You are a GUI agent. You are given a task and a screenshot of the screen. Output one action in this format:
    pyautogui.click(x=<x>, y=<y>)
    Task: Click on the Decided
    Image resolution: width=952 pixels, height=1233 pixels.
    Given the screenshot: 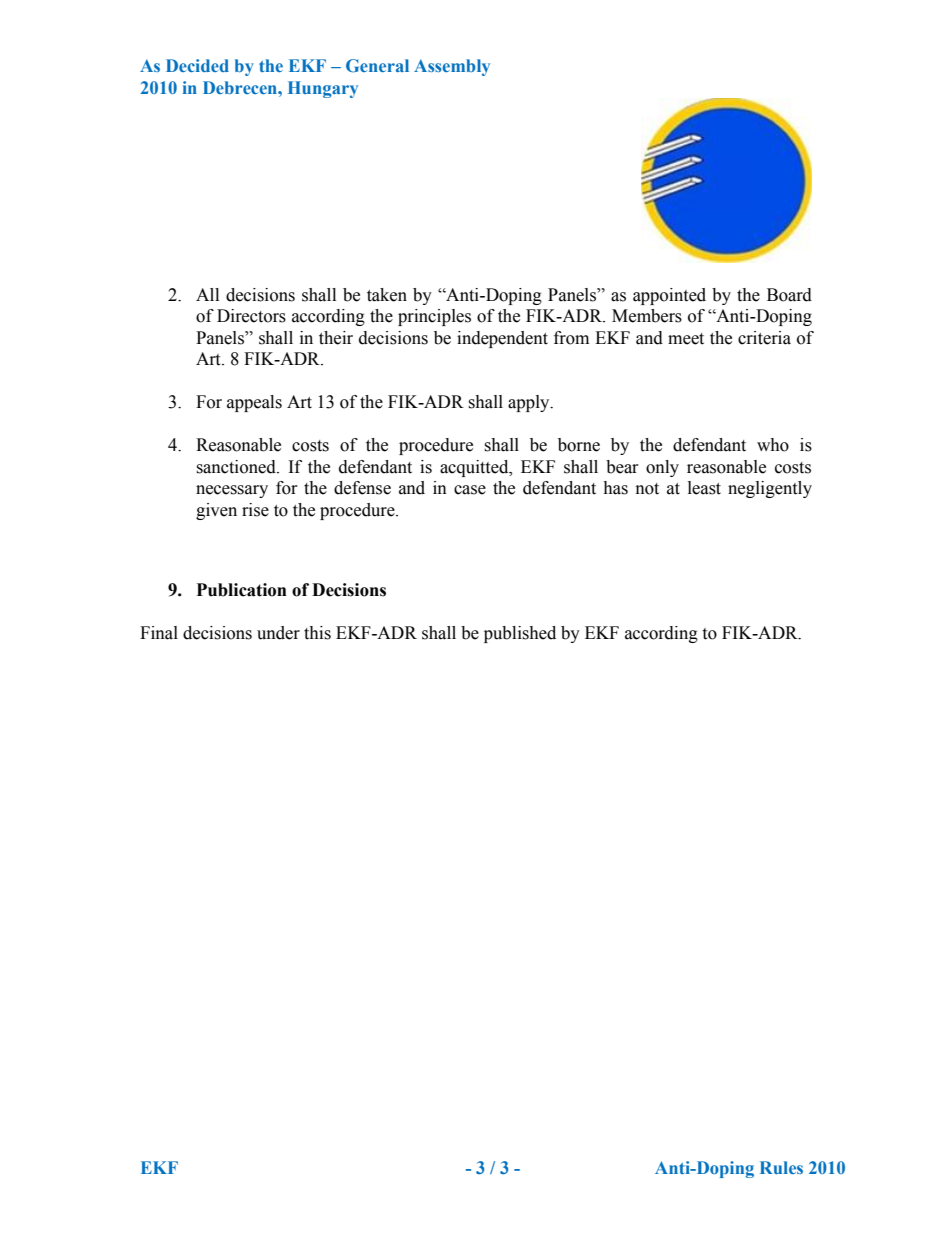 What is the action you would take?
    pyautogui.click(x=197, y=65)
